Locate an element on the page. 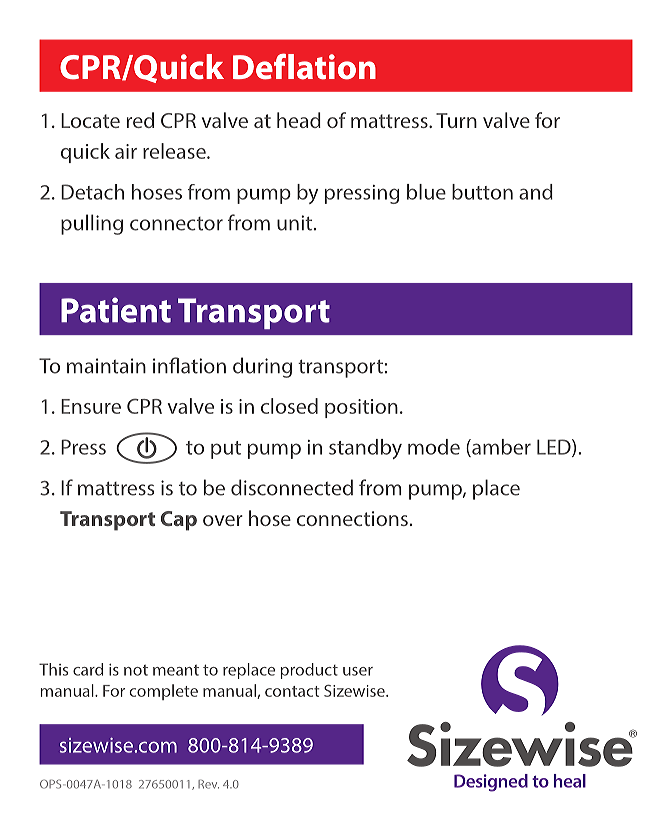 This image has width=672, height=831. mode is located at coordinates (434, 447).
